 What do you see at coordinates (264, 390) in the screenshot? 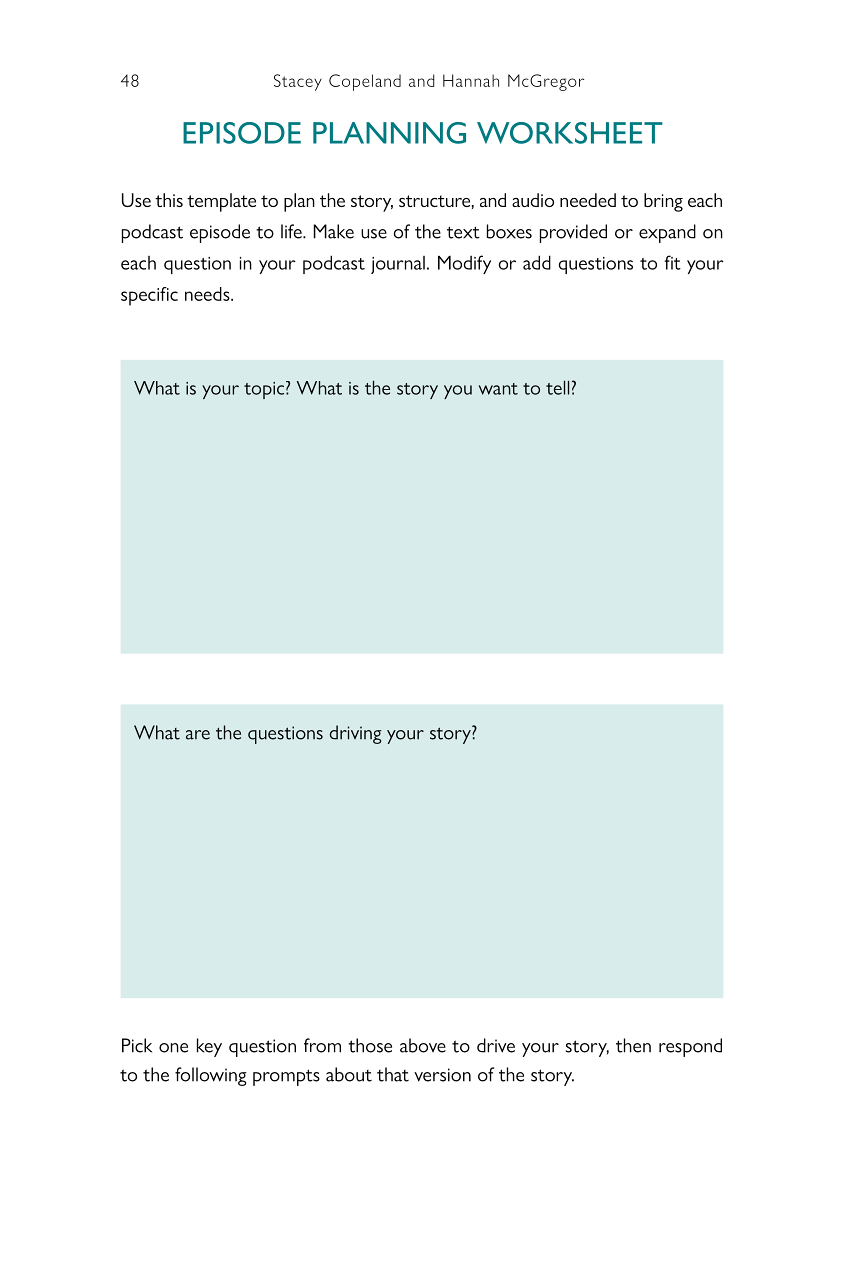
I see `topic` at bounding box center [264, 390].
